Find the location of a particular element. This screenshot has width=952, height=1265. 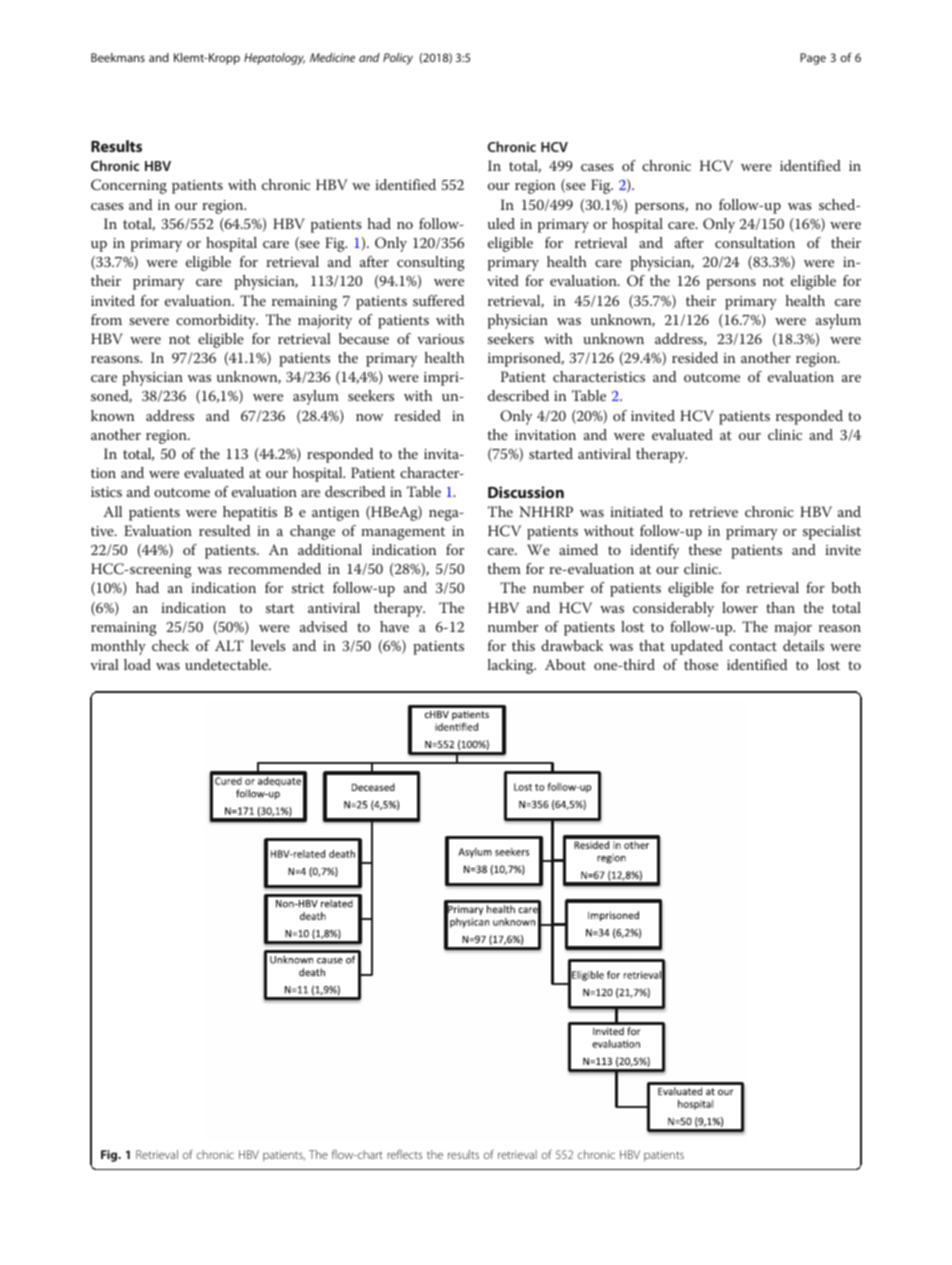

those is located at coordinates (701, 664).
